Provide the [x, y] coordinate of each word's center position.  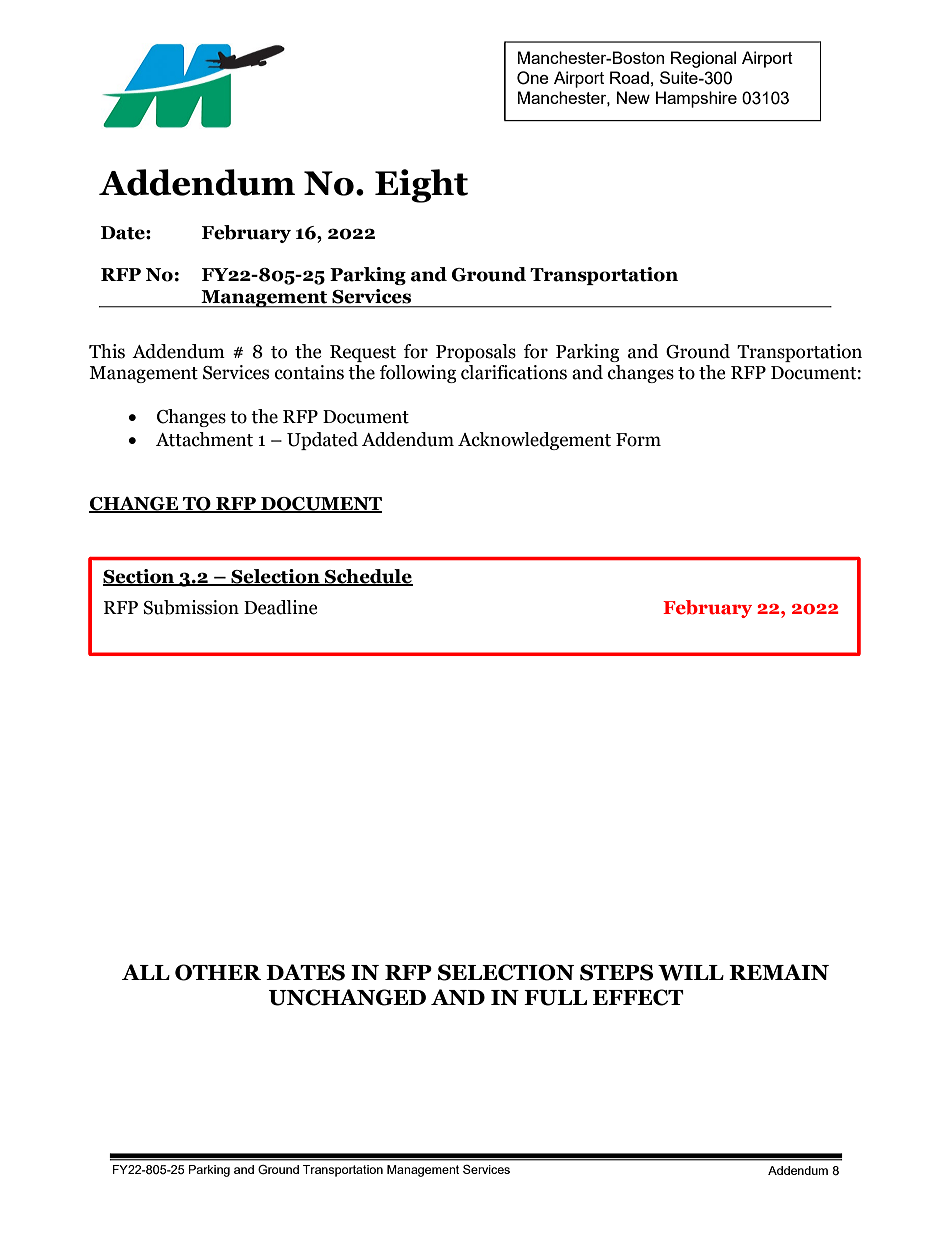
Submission [191, 607]
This [107, 351]
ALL [146, 972]
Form [638, 440]
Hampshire [696, 99]
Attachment [204, 439]
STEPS [616, 972]
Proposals [476, 353]
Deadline [281, 607]
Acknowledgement [534, 441]
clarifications [514, 372]
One [533, 78]
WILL [691, 973]
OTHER [218, 972]
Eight [421, 186]
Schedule [368, 577]
